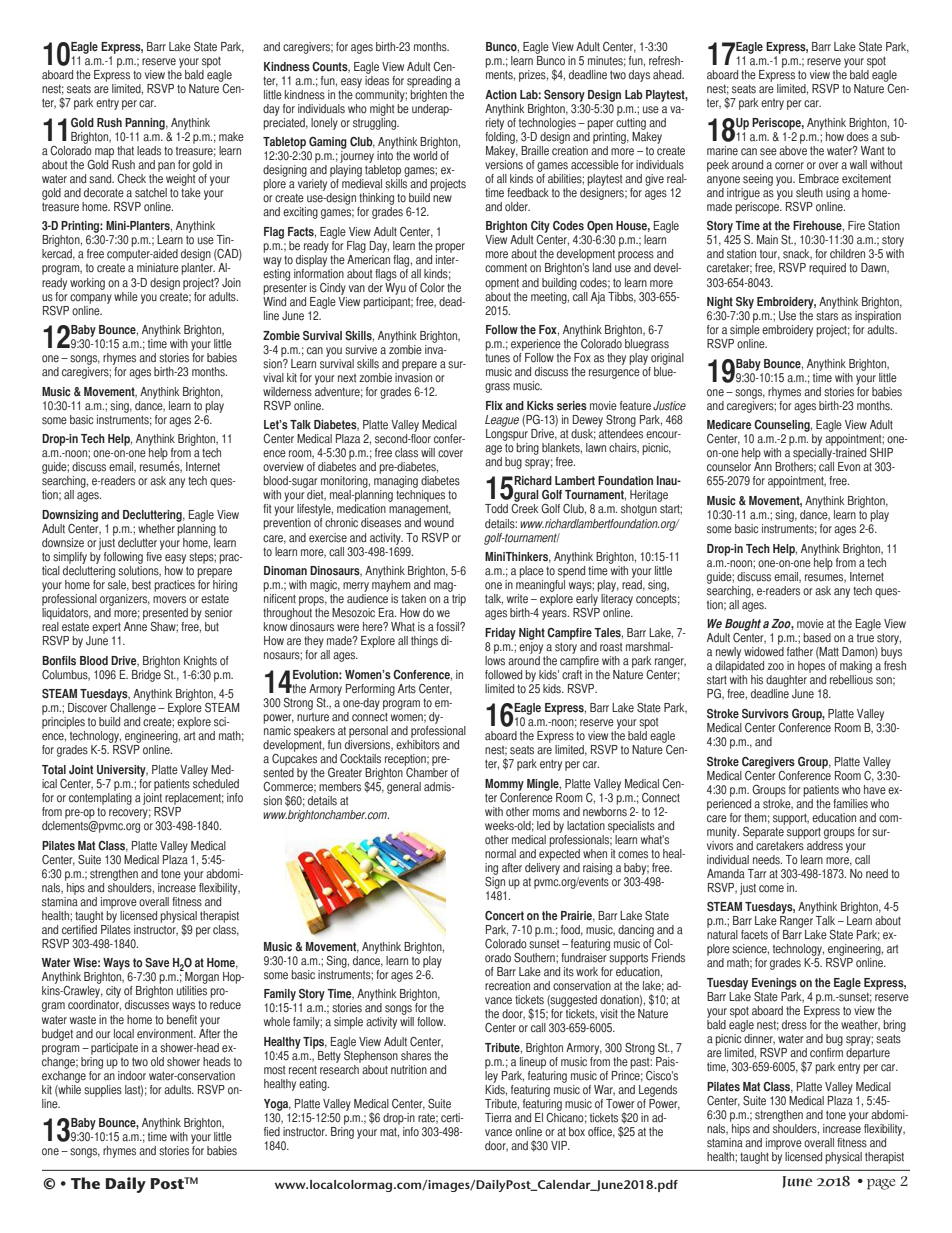  Describe the element at coordinates (498, 1118) in the page. I see `Tierra` at that location.
